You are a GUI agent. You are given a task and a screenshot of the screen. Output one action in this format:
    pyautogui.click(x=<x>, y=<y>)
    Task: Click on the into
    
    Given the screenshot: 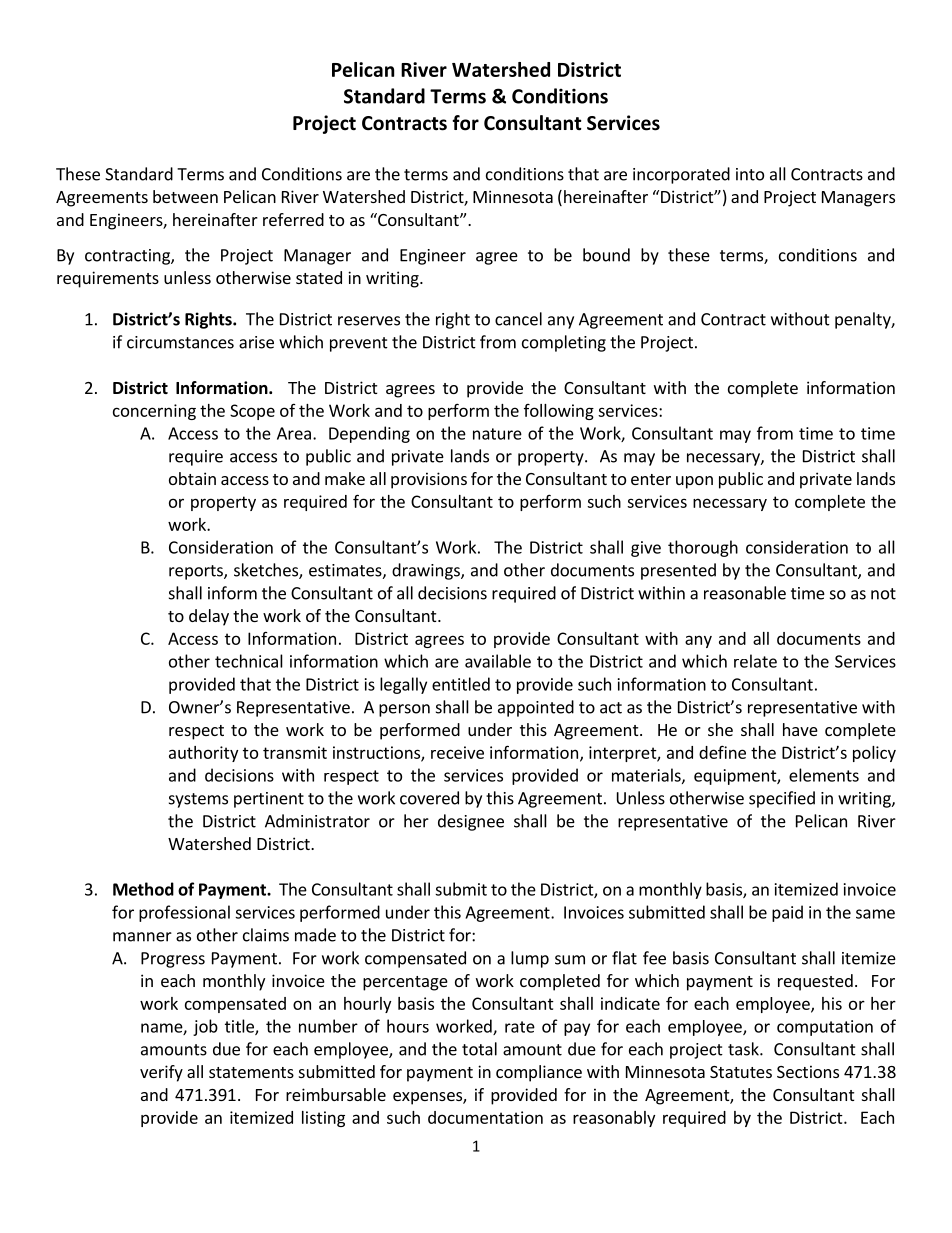 What is the action you would take?
    pyautogui.click(x=750, y=174)
